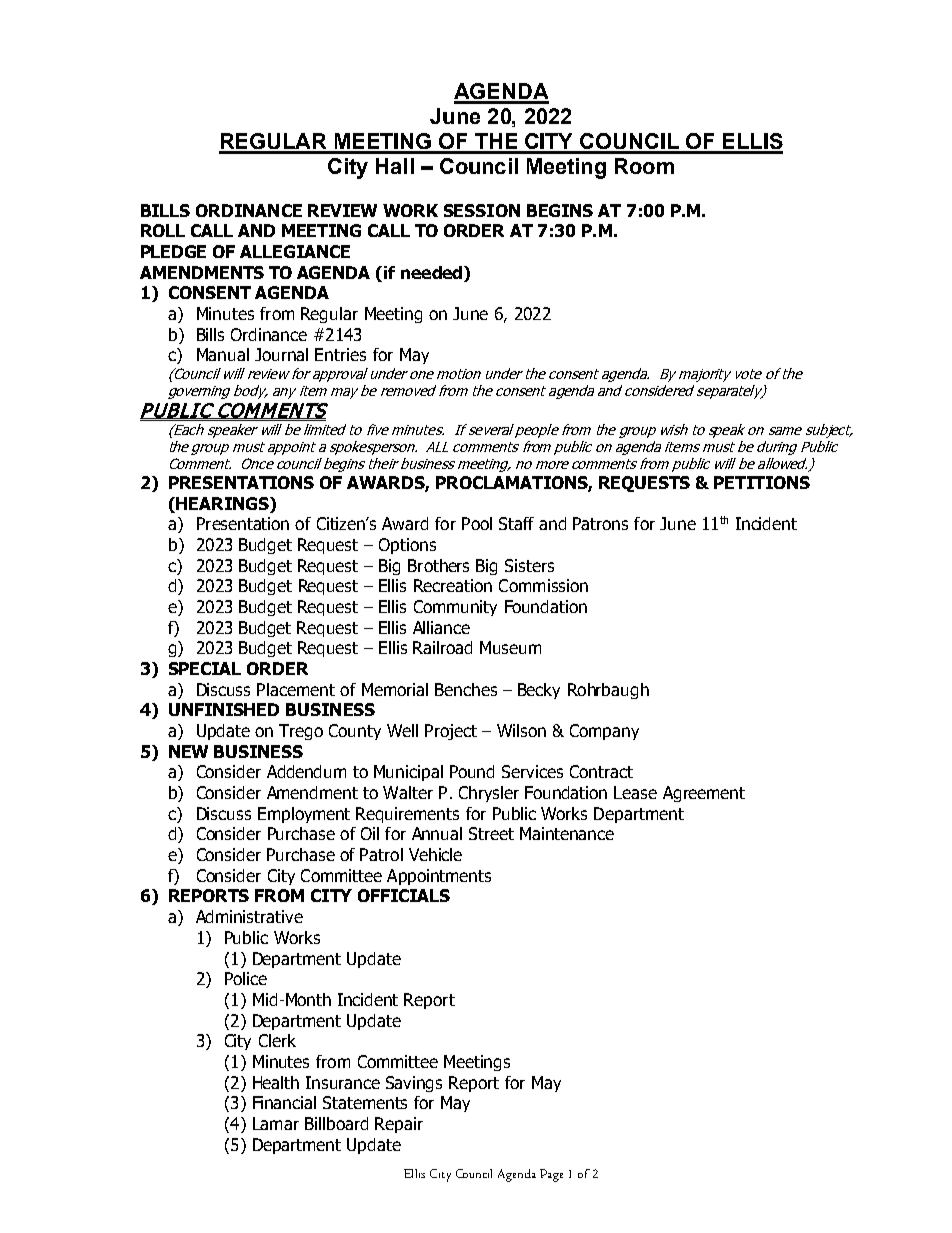 The image size is (952, 1233). I want to click on SESSION, so click(482, 210).
